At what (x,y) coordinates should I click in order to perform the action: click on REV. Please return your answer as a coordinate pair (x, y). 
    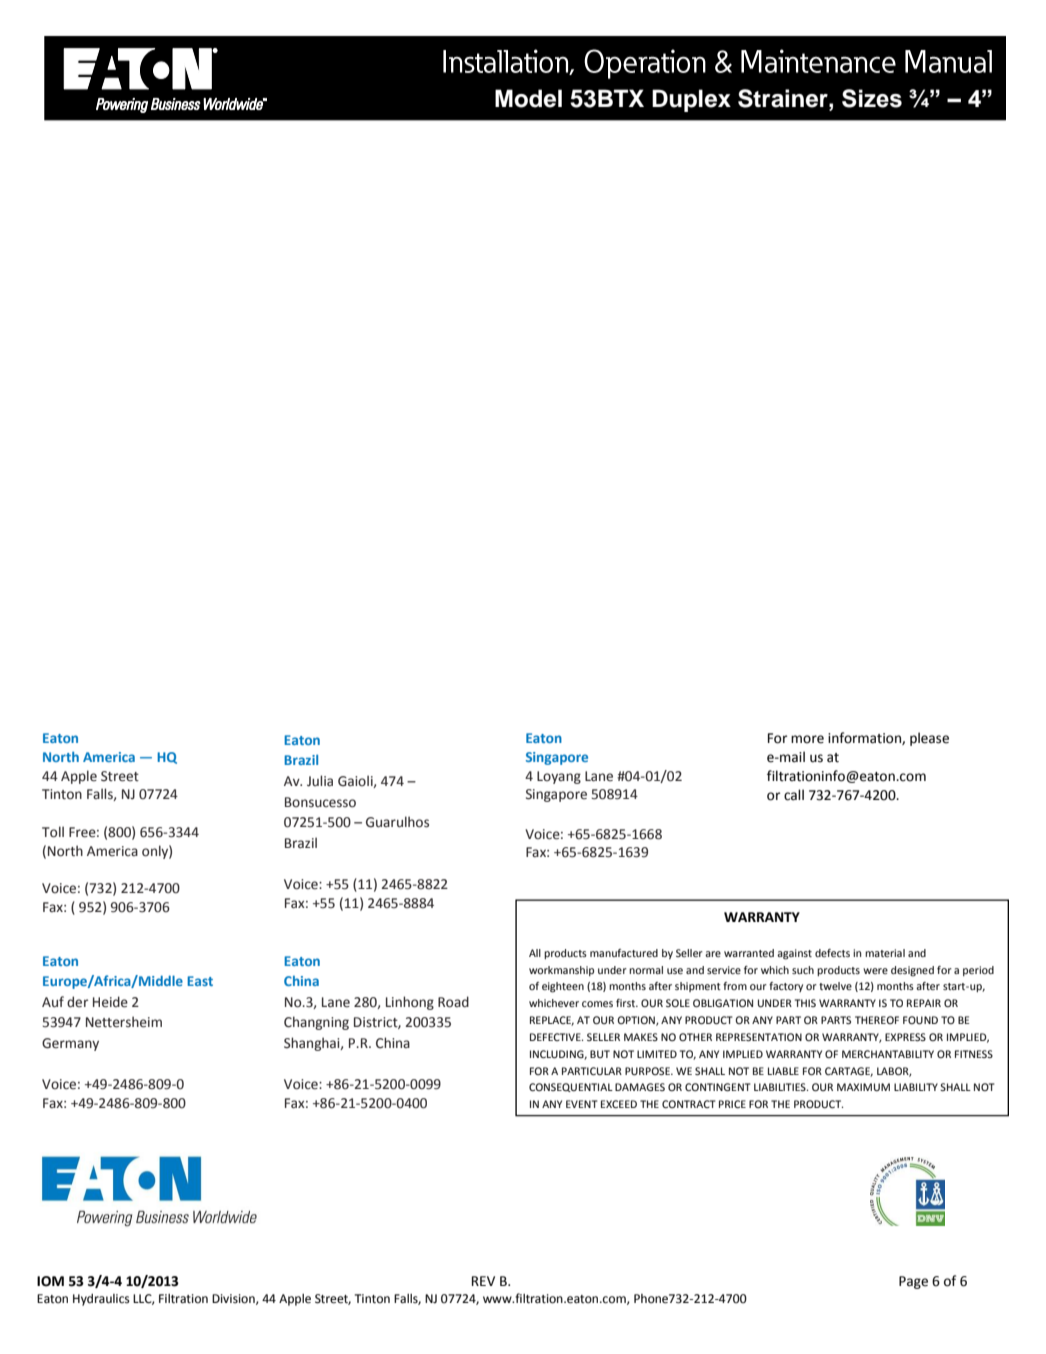
    Looking at the image, I should click on (483, 1281).
